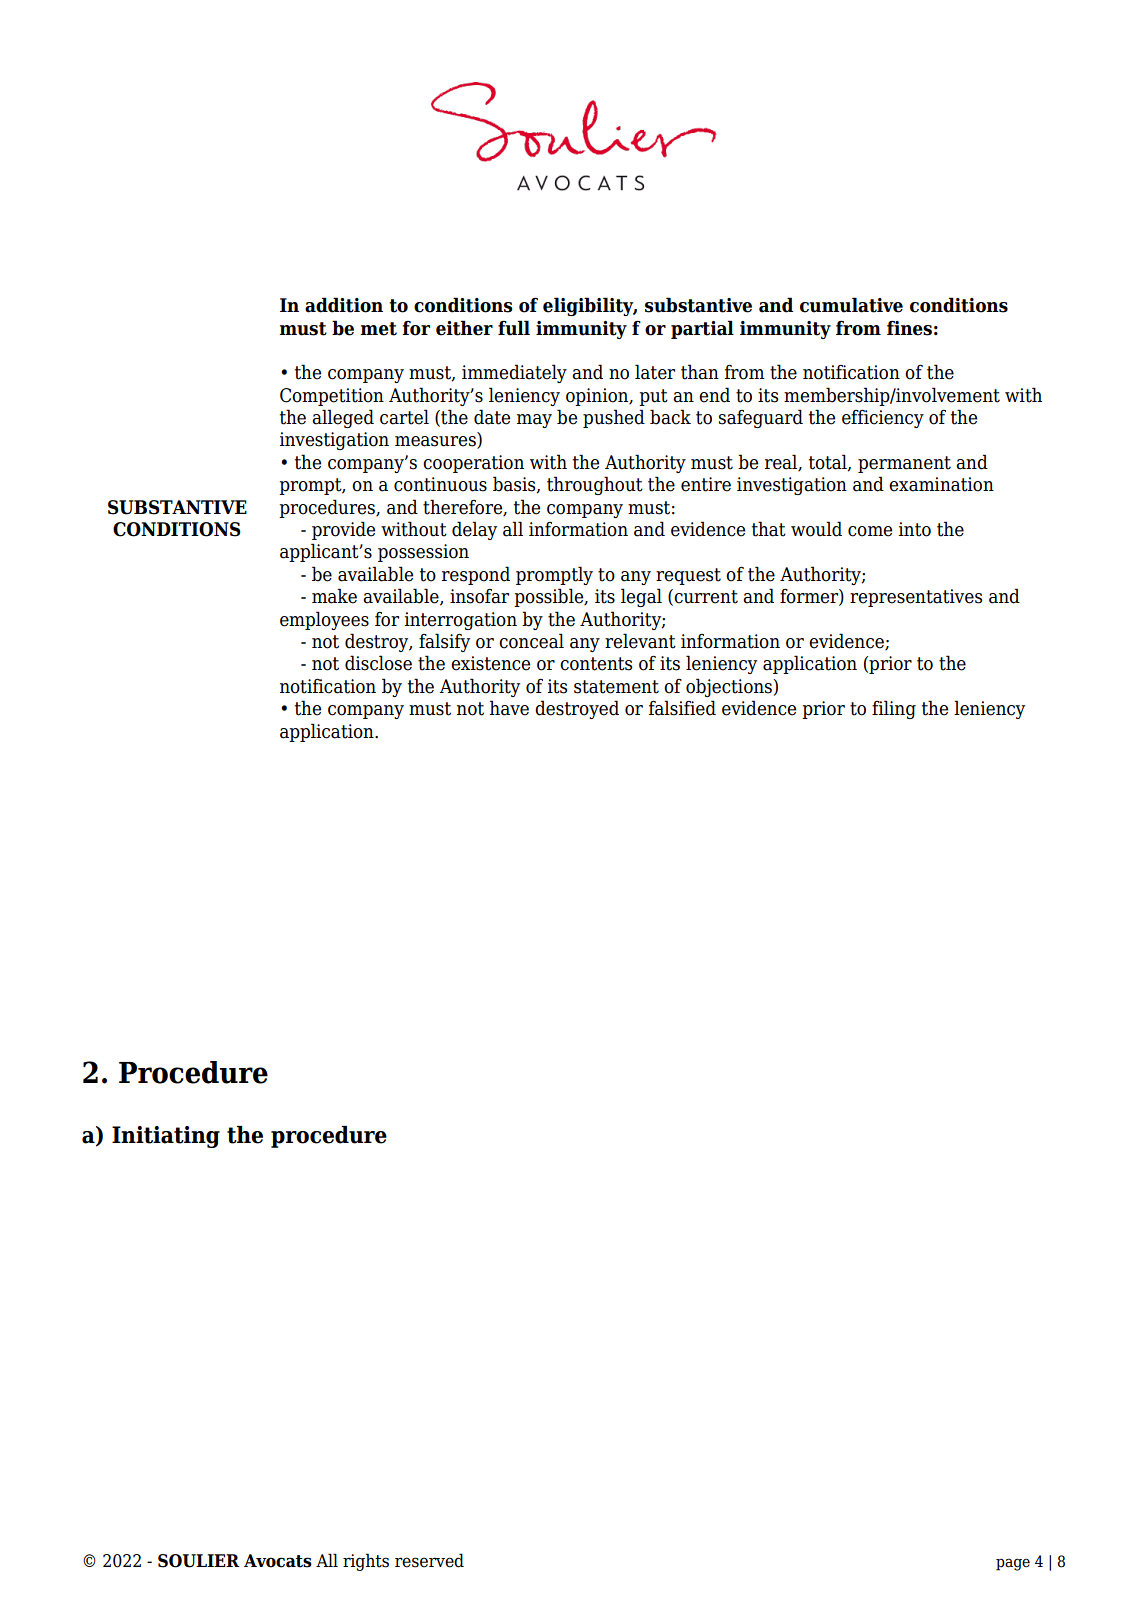 The image size is (1148, 1624). What do you see at coordinates (894, 709) in the screenshot?
I see `filing` at bounding box center [894, 709].
